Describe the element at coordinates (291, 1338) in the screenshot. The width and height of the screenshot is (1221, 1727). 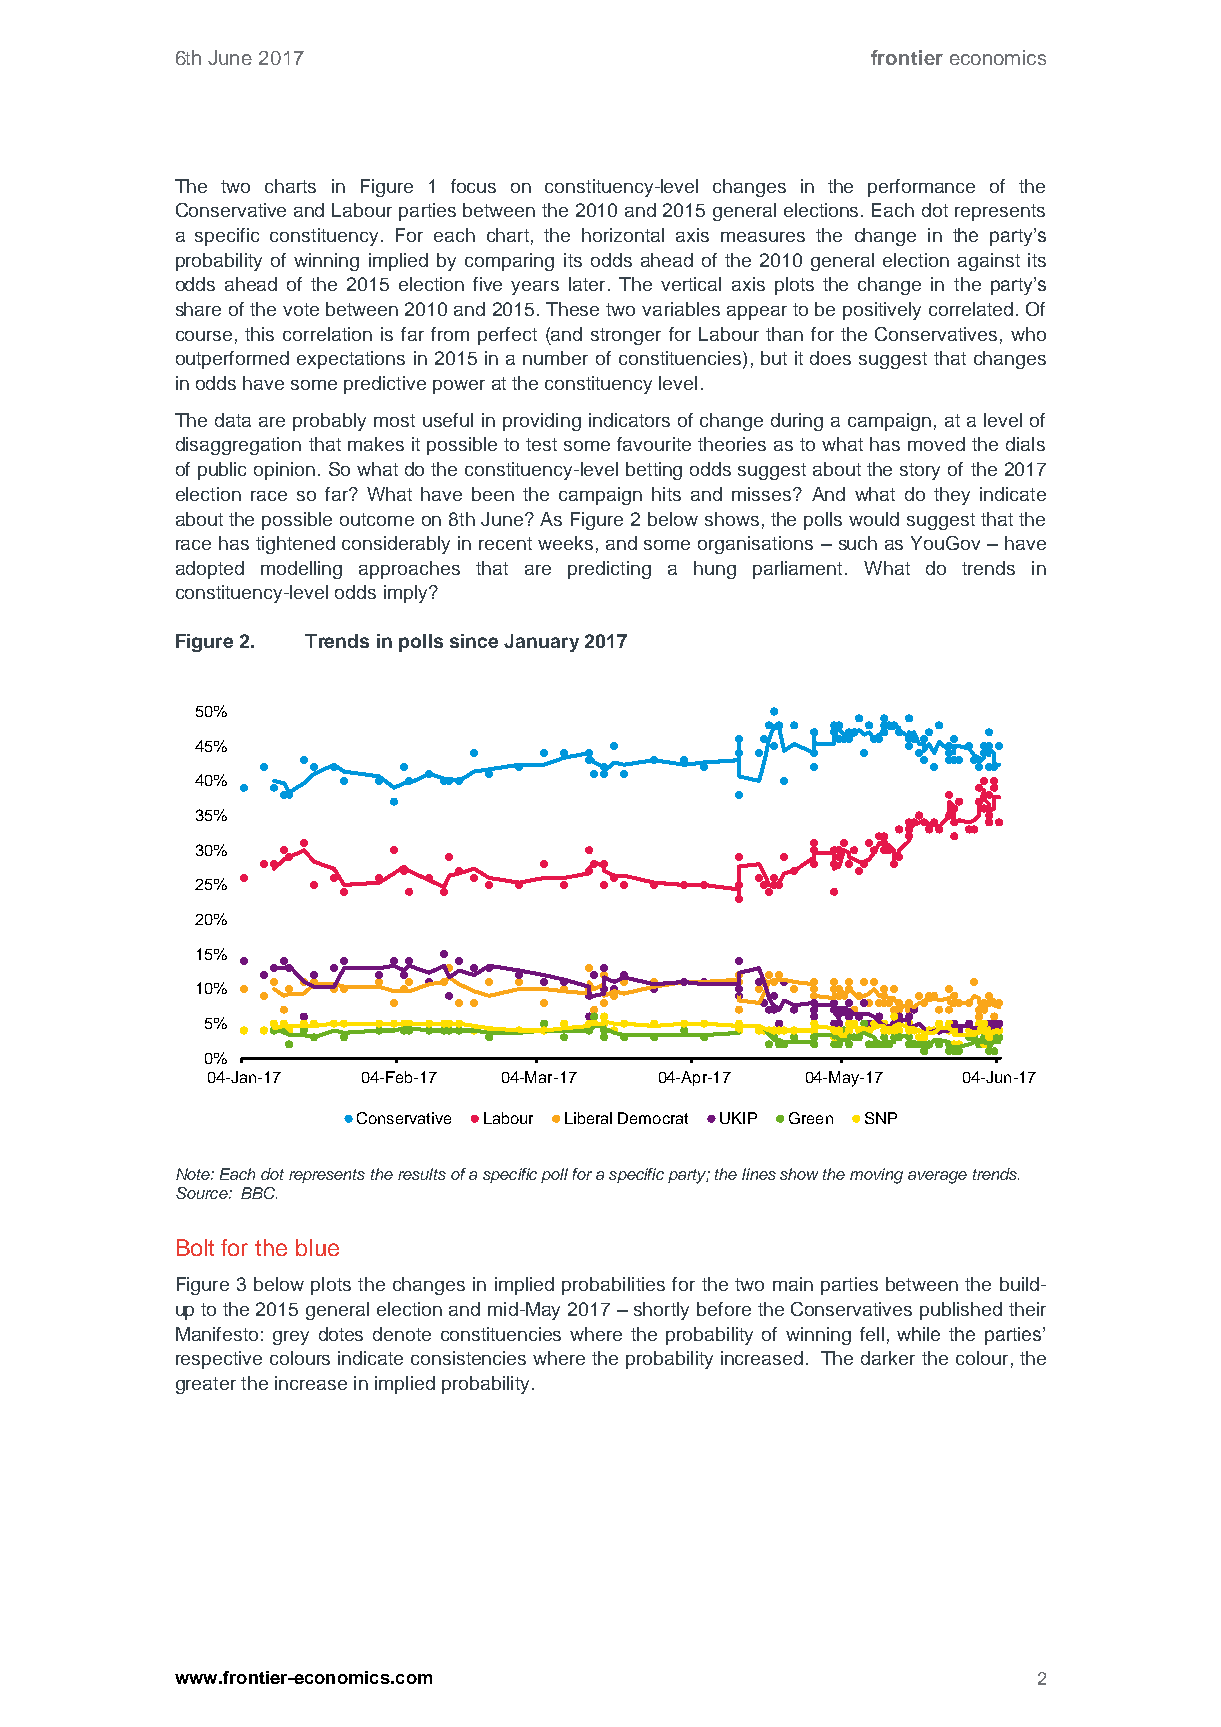
I see `grey` at that location.
